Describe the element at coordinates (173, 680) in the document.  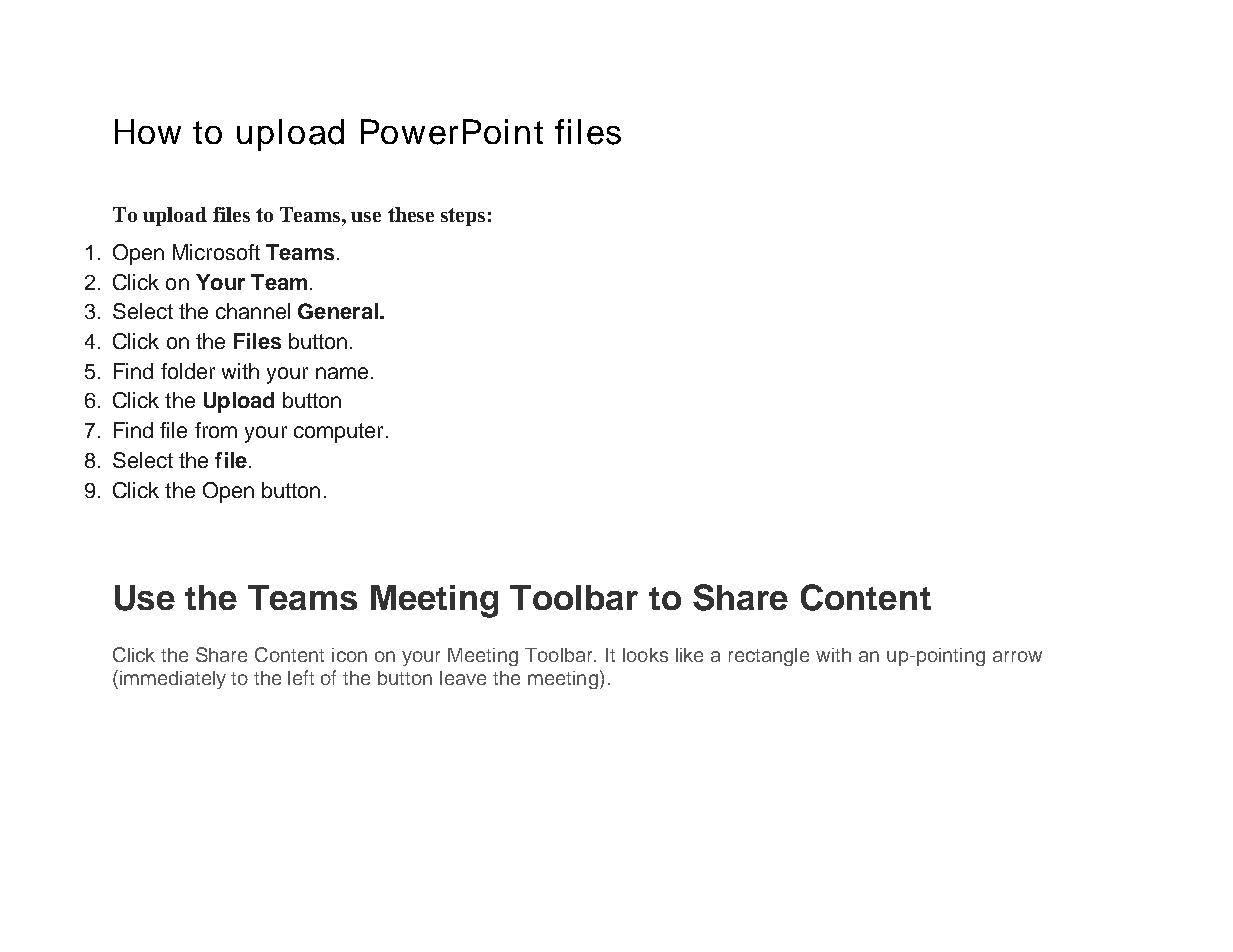
I see `immediately` at that location.
